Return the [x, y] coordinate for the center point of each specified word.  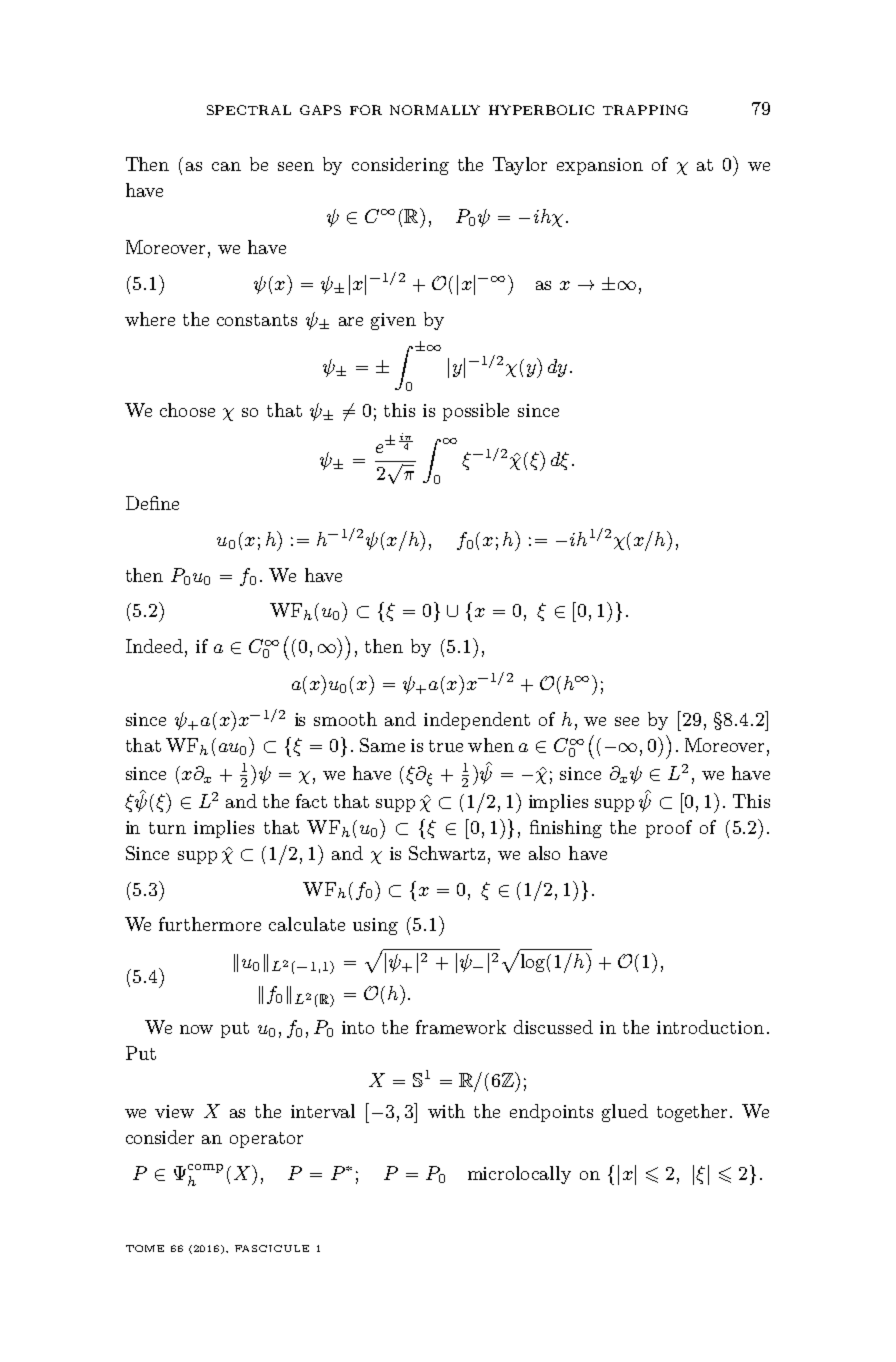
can [226, 166]
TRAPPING [645, 110]
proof [669, 829]
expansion [600, 166]
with [446, 1111]
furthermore [210, 924]
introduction [710, 1027]
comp [205, 1168]
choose [187, 410]
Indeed [154, 646]
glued [625, 1113]
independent [477, 721]
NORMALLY [435, 110]
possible [476, 412]
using [375, 926]
